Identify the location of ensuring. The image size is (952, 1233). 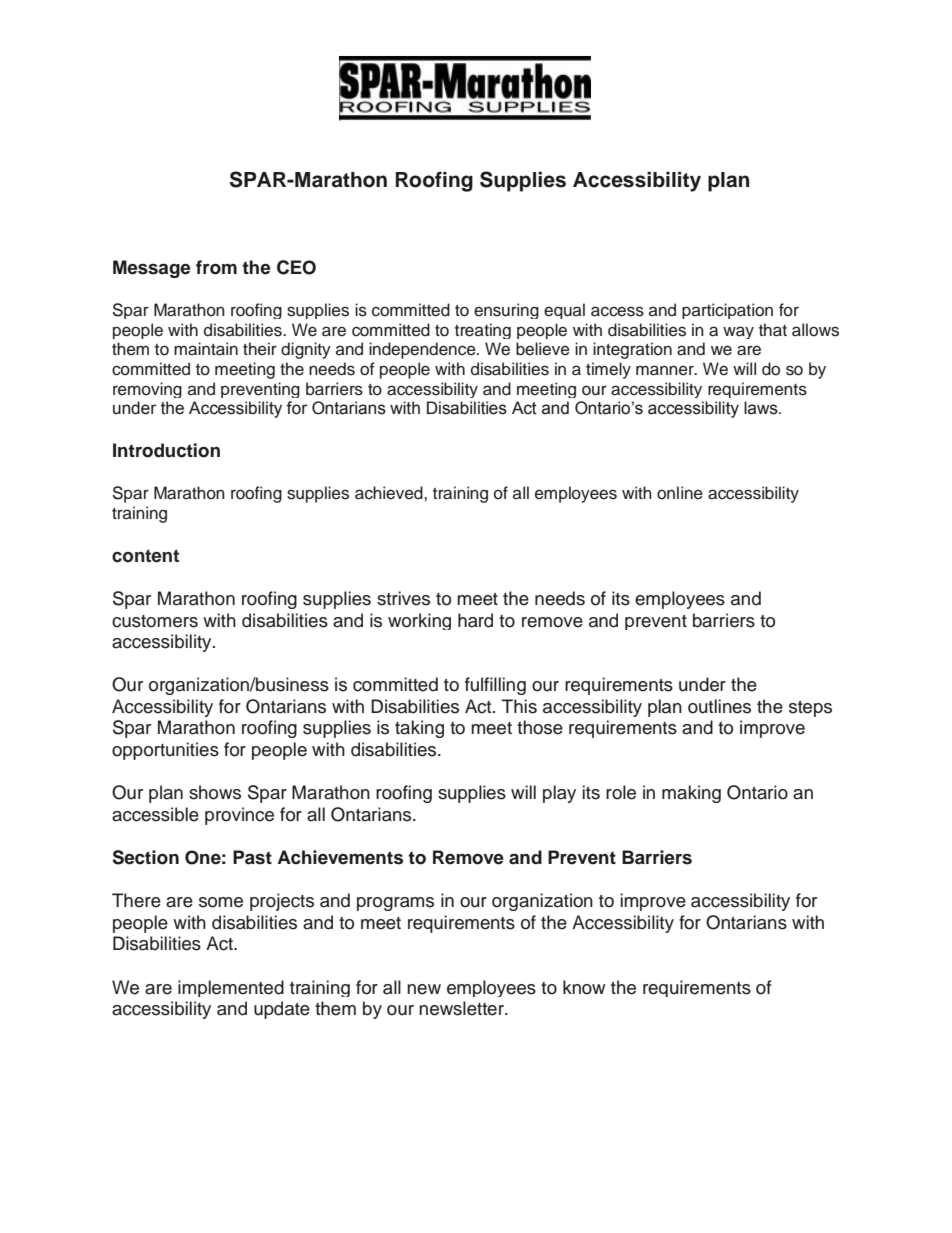
(506, 311).
